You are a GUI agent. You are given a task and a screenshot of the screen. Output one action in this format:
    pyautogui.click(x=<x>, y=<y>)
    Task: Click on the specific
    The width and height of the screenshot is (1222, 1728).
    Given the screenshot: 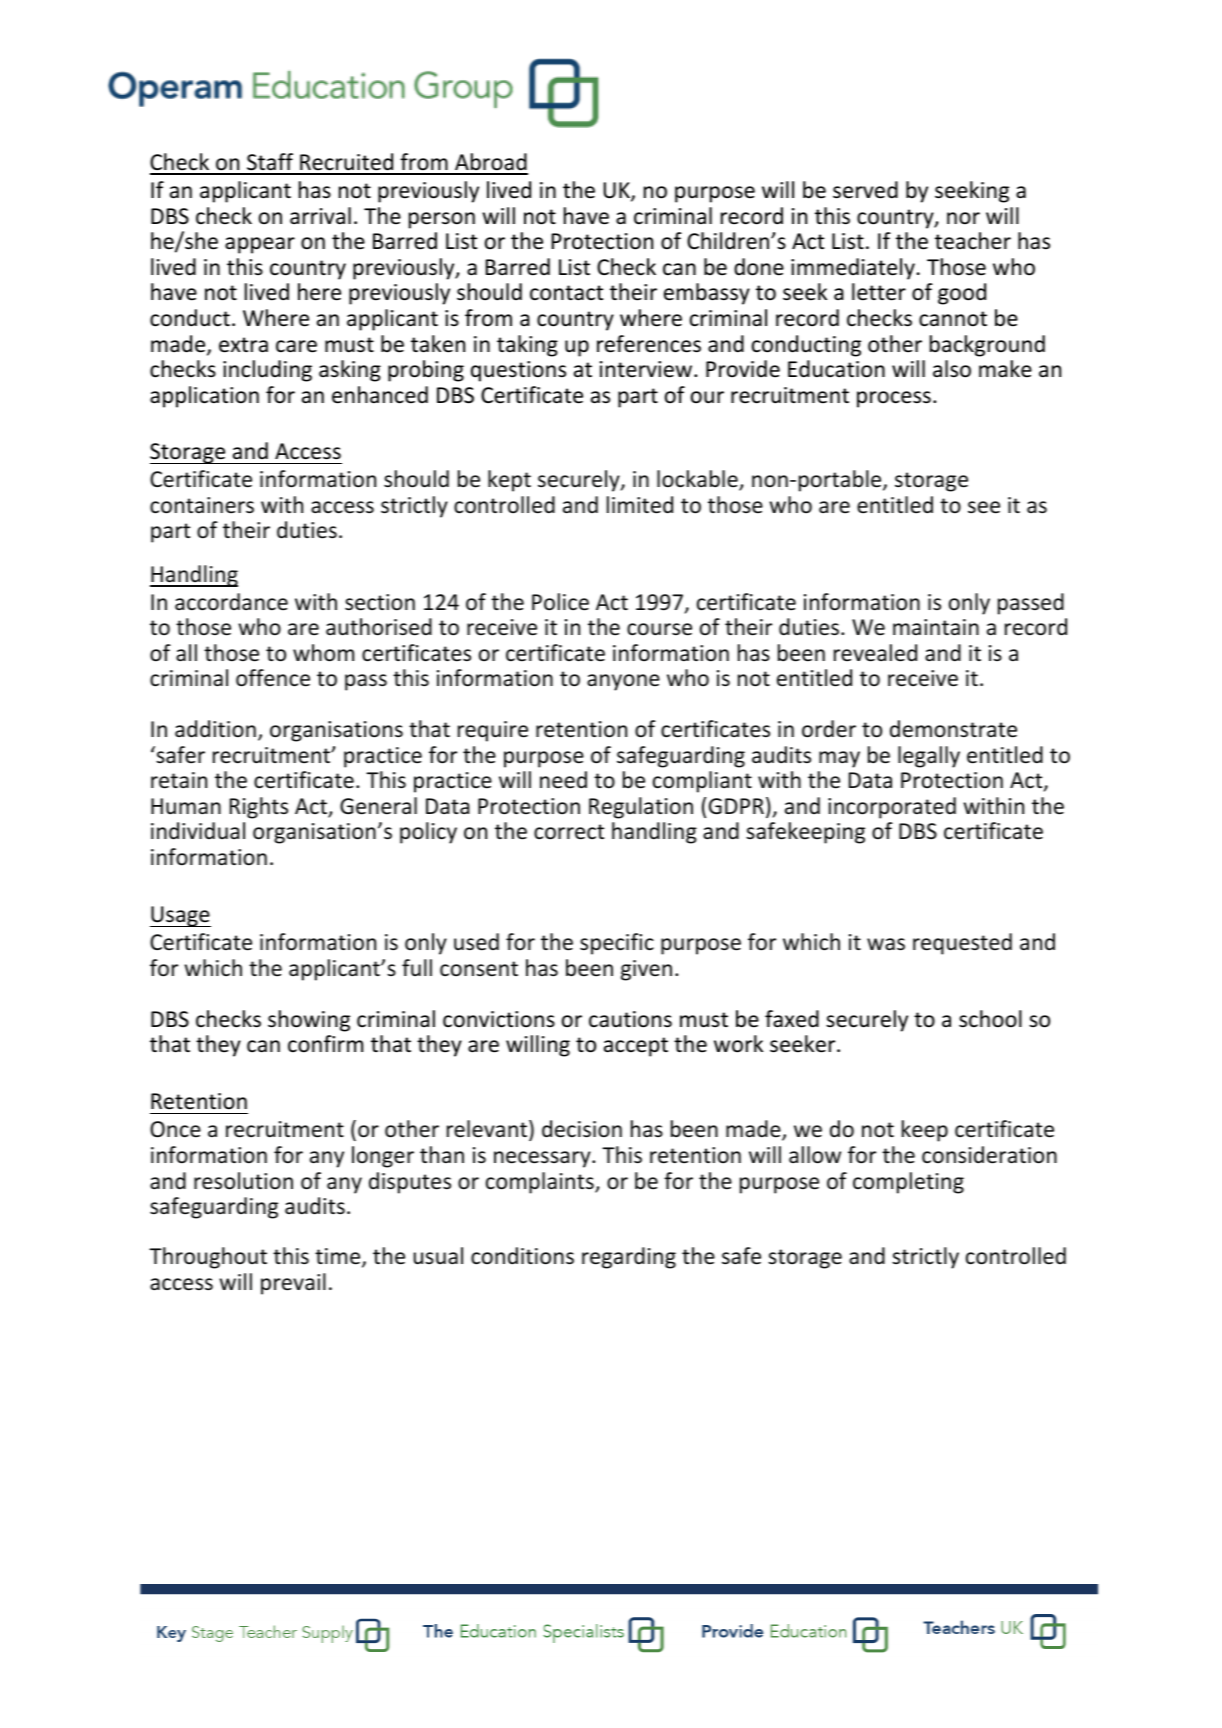 What is the action you would take?
    pyautogui.click(x=617, y=944)
